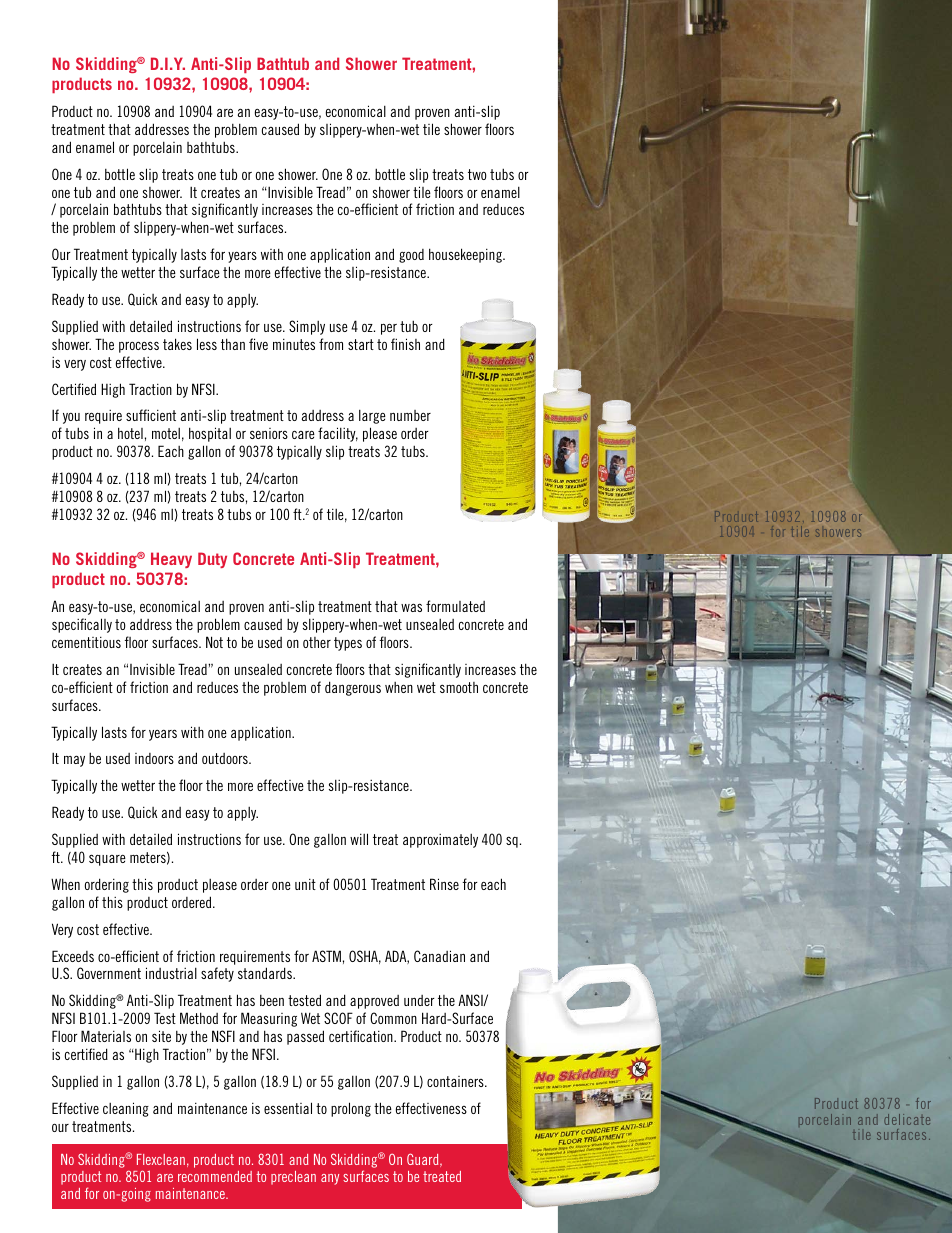 This document has height=1233, width=952. Describe the element at coordinates (405, 344) in the document. I see `finish` at that location.
